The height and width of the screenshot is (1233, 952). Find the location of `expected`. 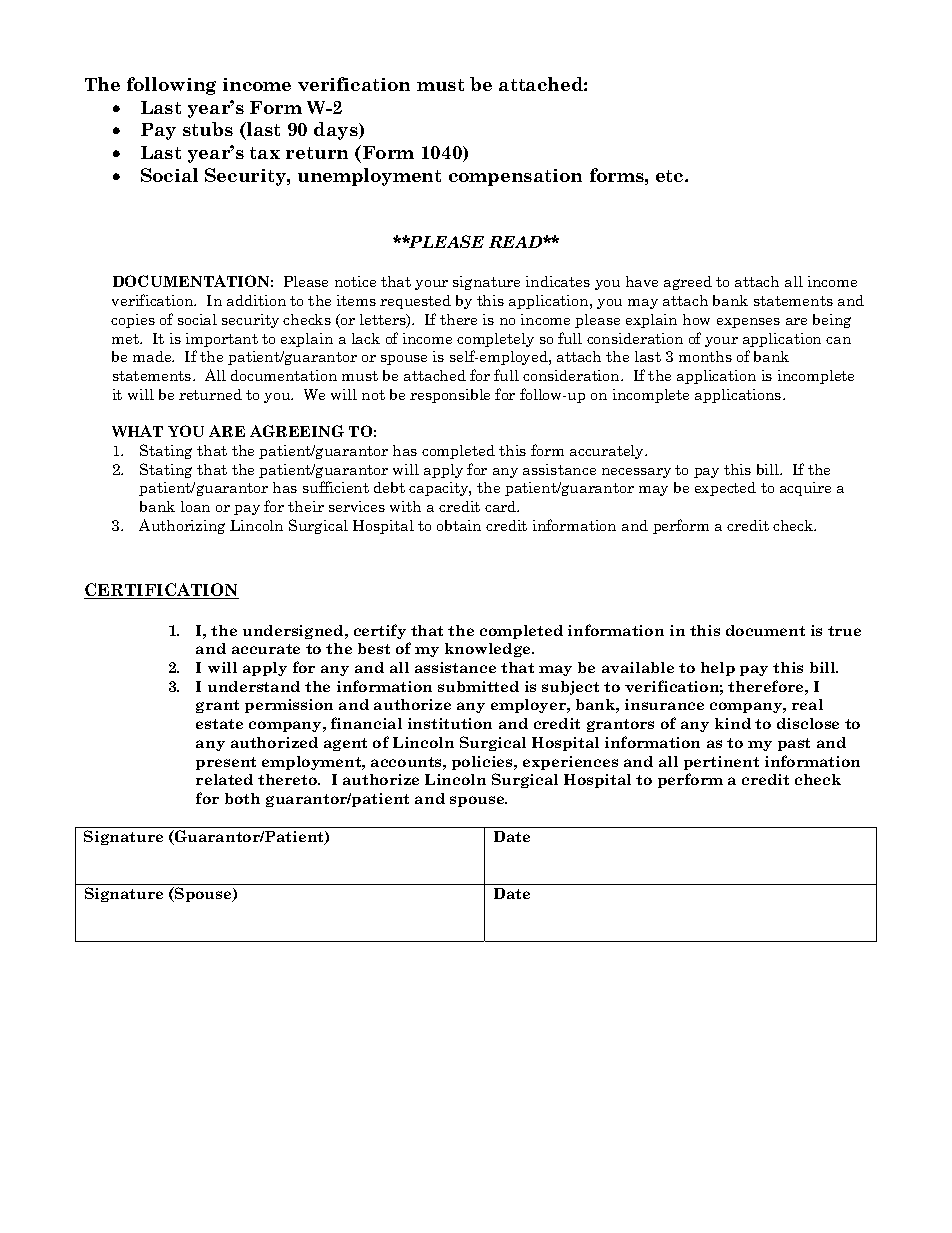

expected is located at coordinates (725, 489).
